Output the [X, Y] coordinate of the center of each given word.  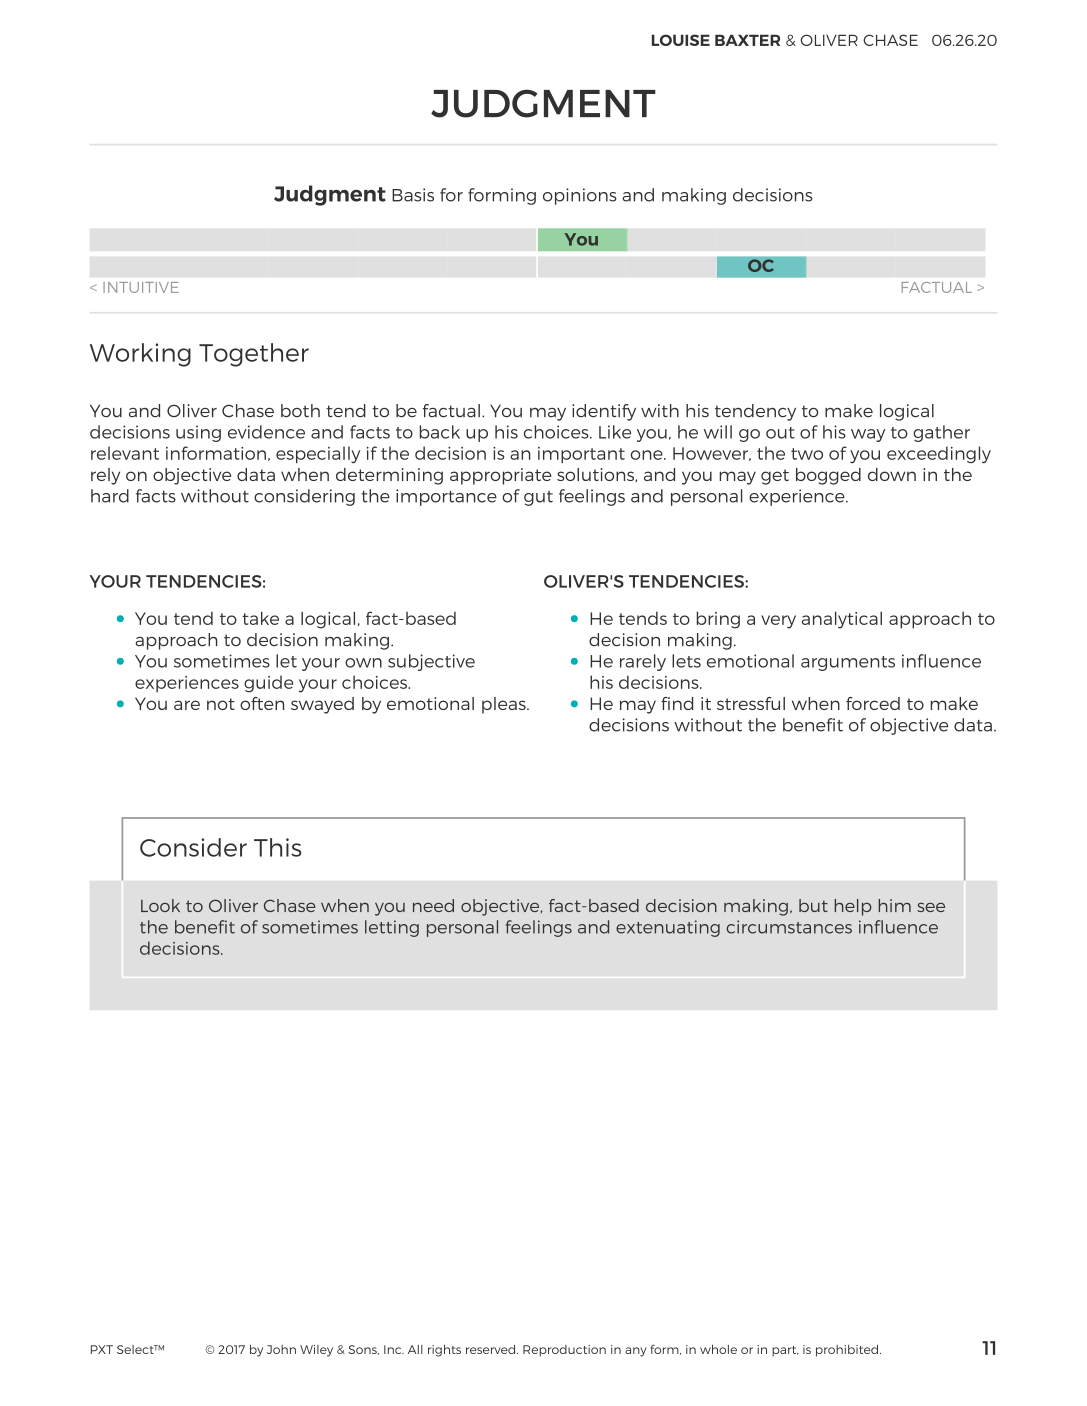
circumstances [789, 927]
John [281, 1349]
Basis [413, 195]
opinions [580, 196]
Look [160, 905]
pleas [505, 705]
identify [604, 412]
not [221, 704]
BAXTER [747, 40]
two [807, 454]
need [433, 905]
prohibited [848, 1351]
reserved [492, 1349]
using [198, 433]
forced [873, 703]
